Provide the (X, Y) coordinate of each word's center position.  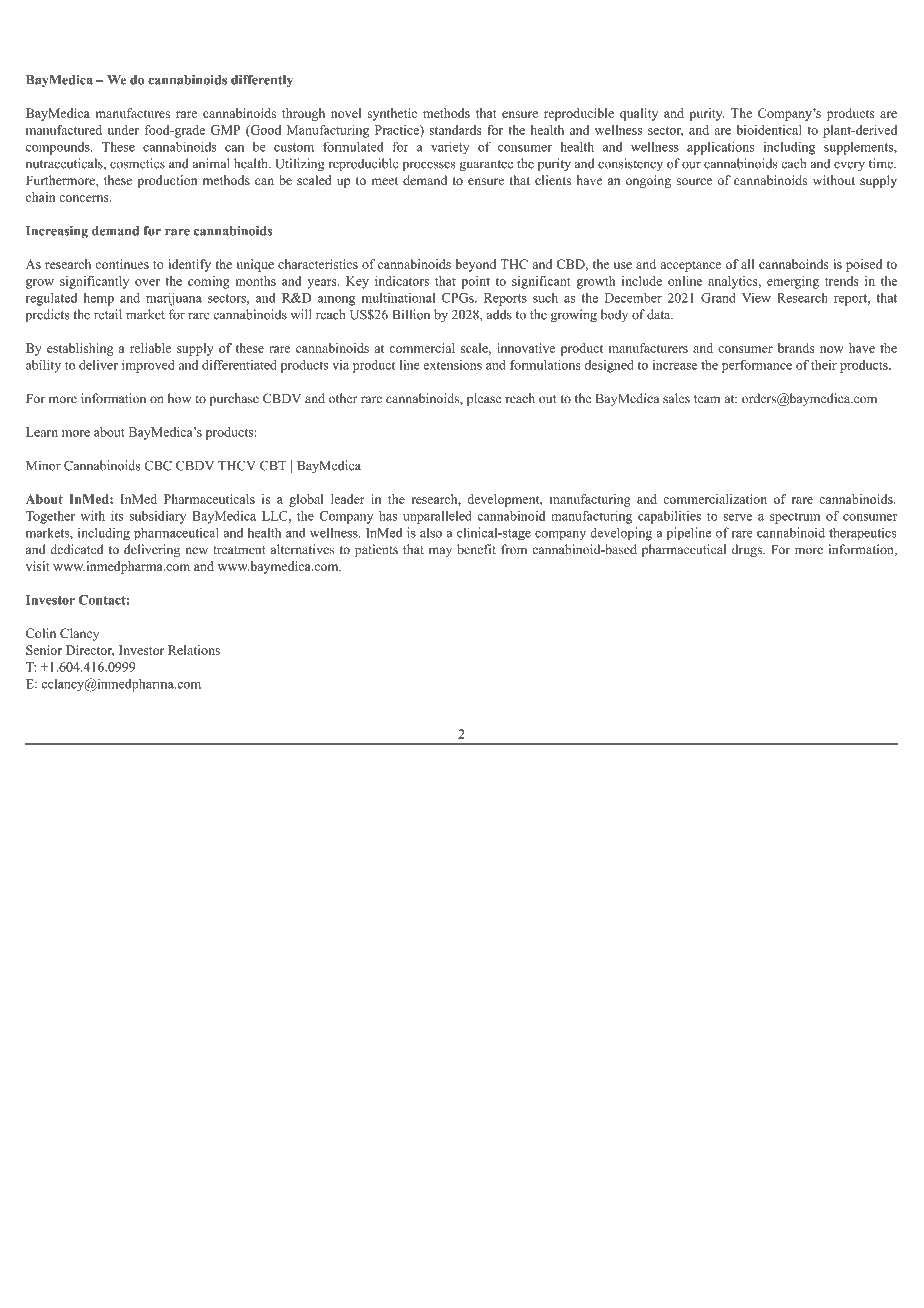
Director (90, 651)
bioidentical (769, 130)
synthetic (392, 114)
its (117, 516)
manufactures (133, 113)
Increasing (57, 232)
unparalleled (437, 517)
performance (757, 366)
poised (864, 265)
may (440, 552)
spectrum (795, 518)
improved (148, 366)
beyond (475, 265)
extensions (453, 365)
